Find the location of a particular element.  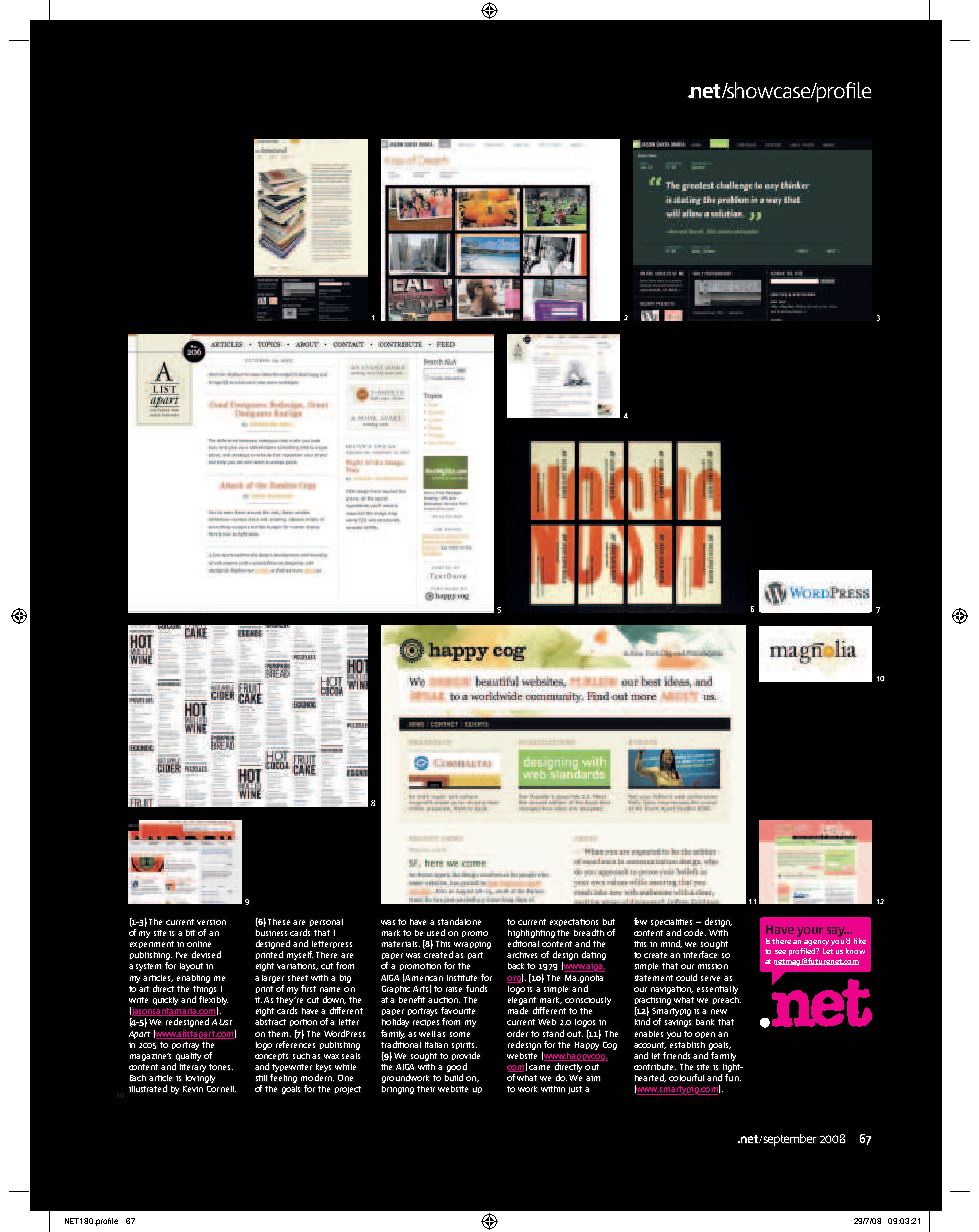

Cornell is located at coordinates (221, 1089).
